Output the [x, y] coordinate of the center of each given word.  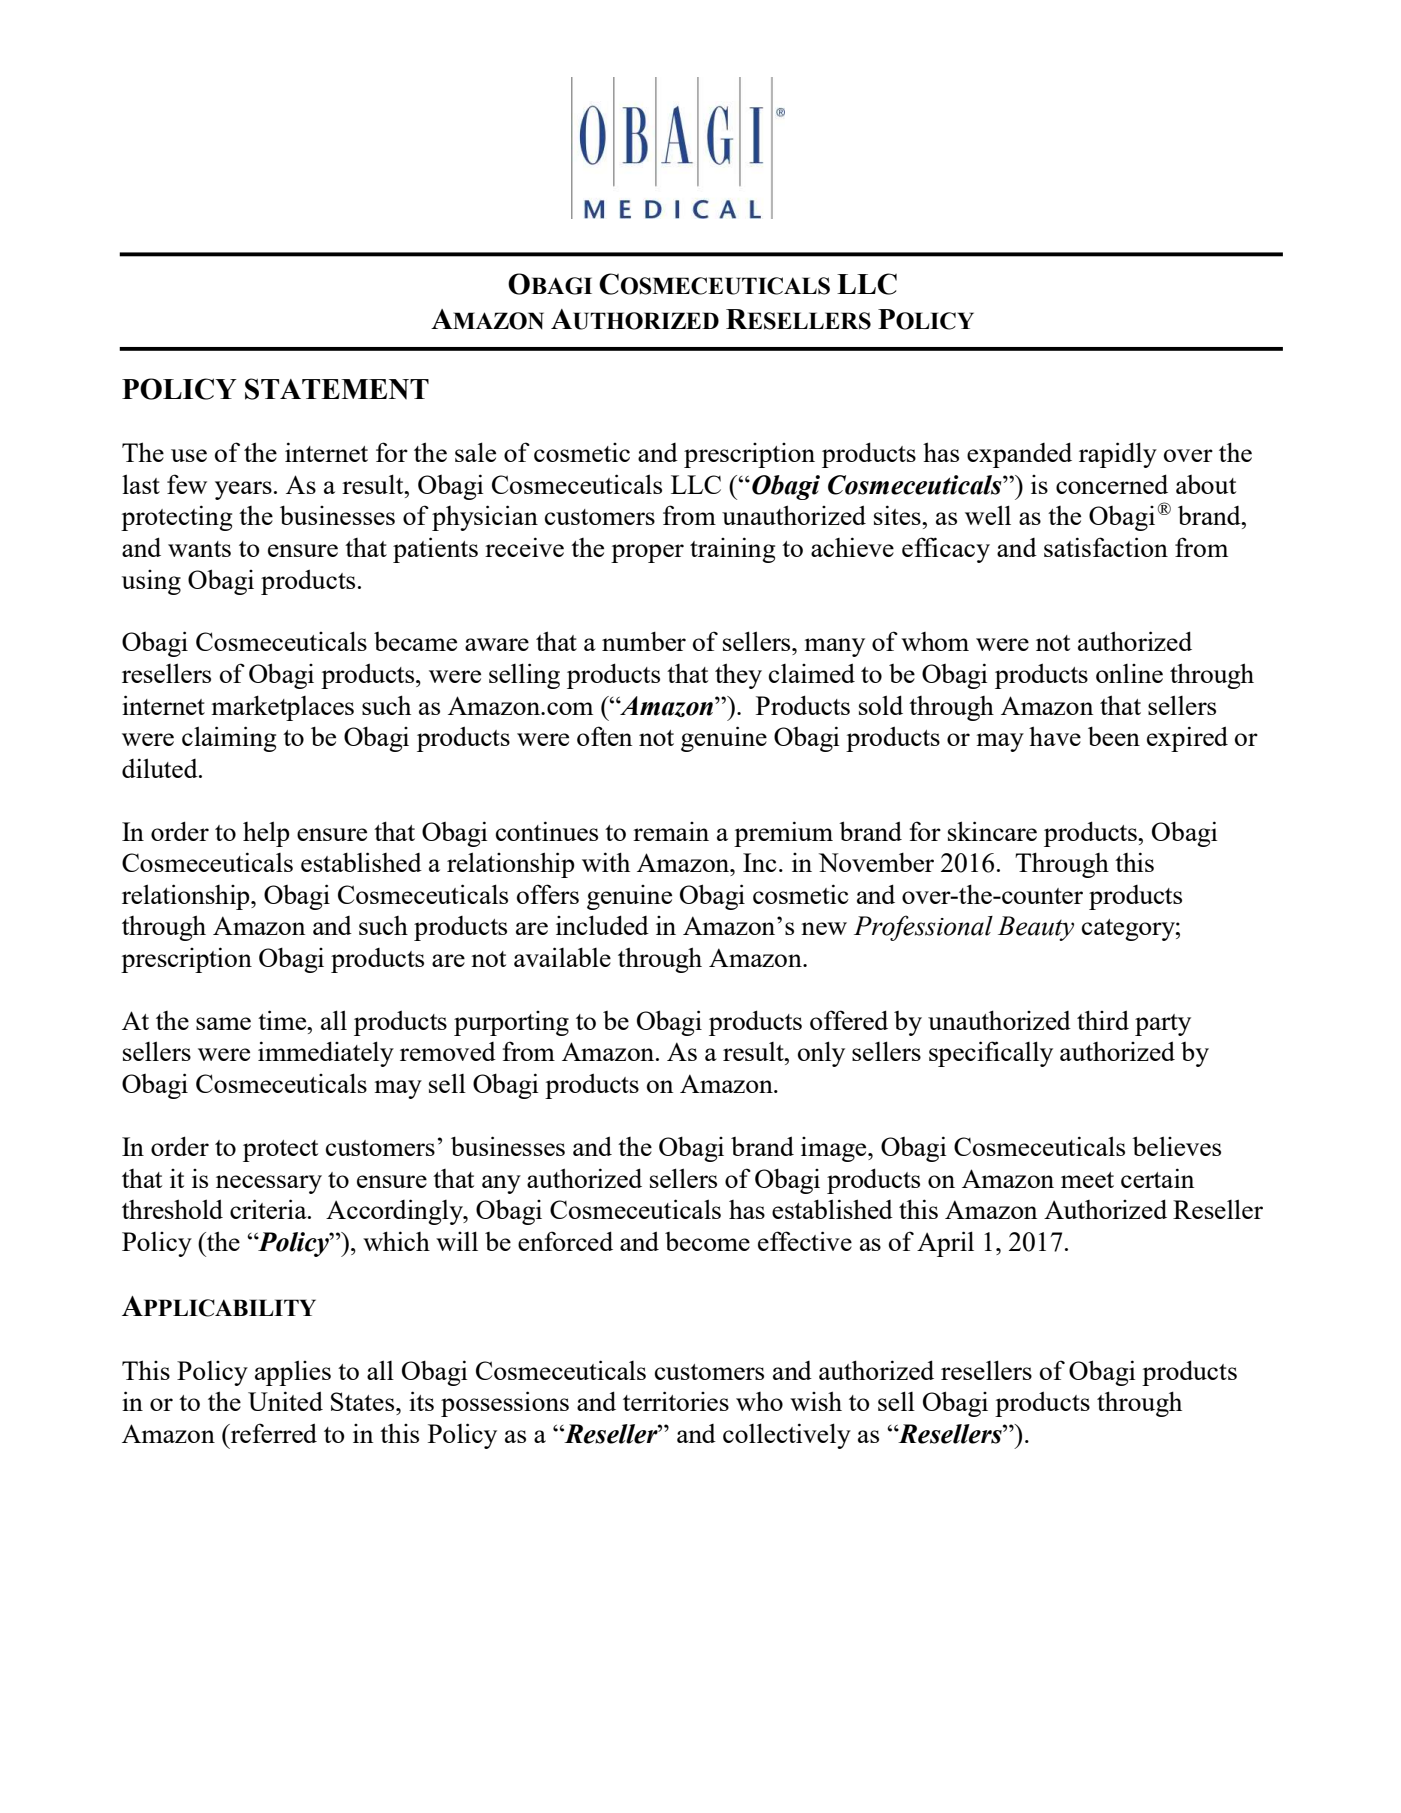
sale [475, 452]
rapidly [1118, 455]
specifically [991, 1054]
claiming [229, 739]
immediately [326, 1054]
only [821, 1054]
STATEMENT [337, 389]
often [604, 736]
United [285, 1401]
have [1055, 736]
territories [676, 1401]
